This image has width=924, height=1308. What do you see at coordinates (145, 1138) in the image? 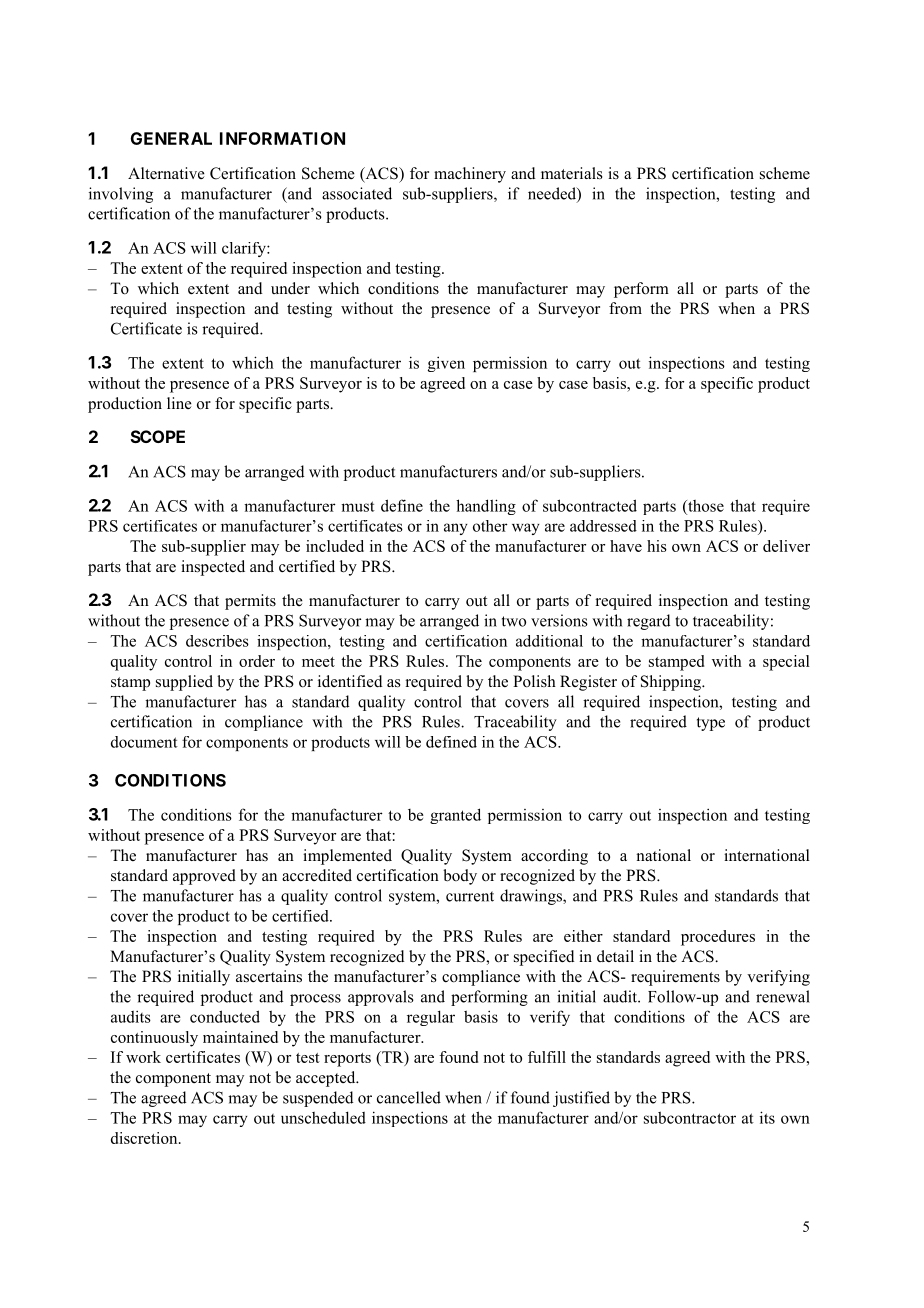
I see `discretion` at bounding box center [145, 1138].
